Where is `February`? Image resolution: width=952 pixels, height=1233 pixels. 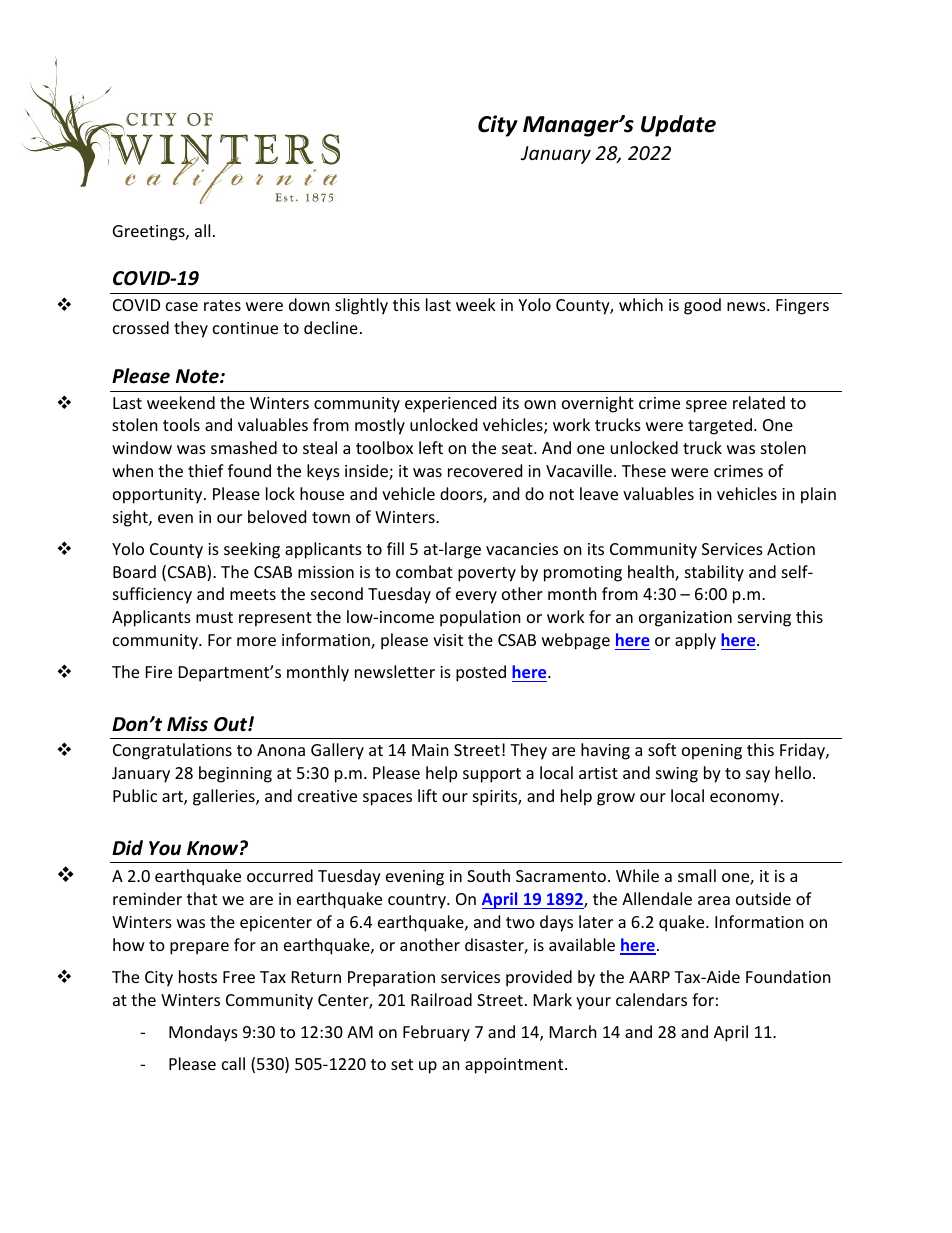 February is located at coordinates (436, 1033).
